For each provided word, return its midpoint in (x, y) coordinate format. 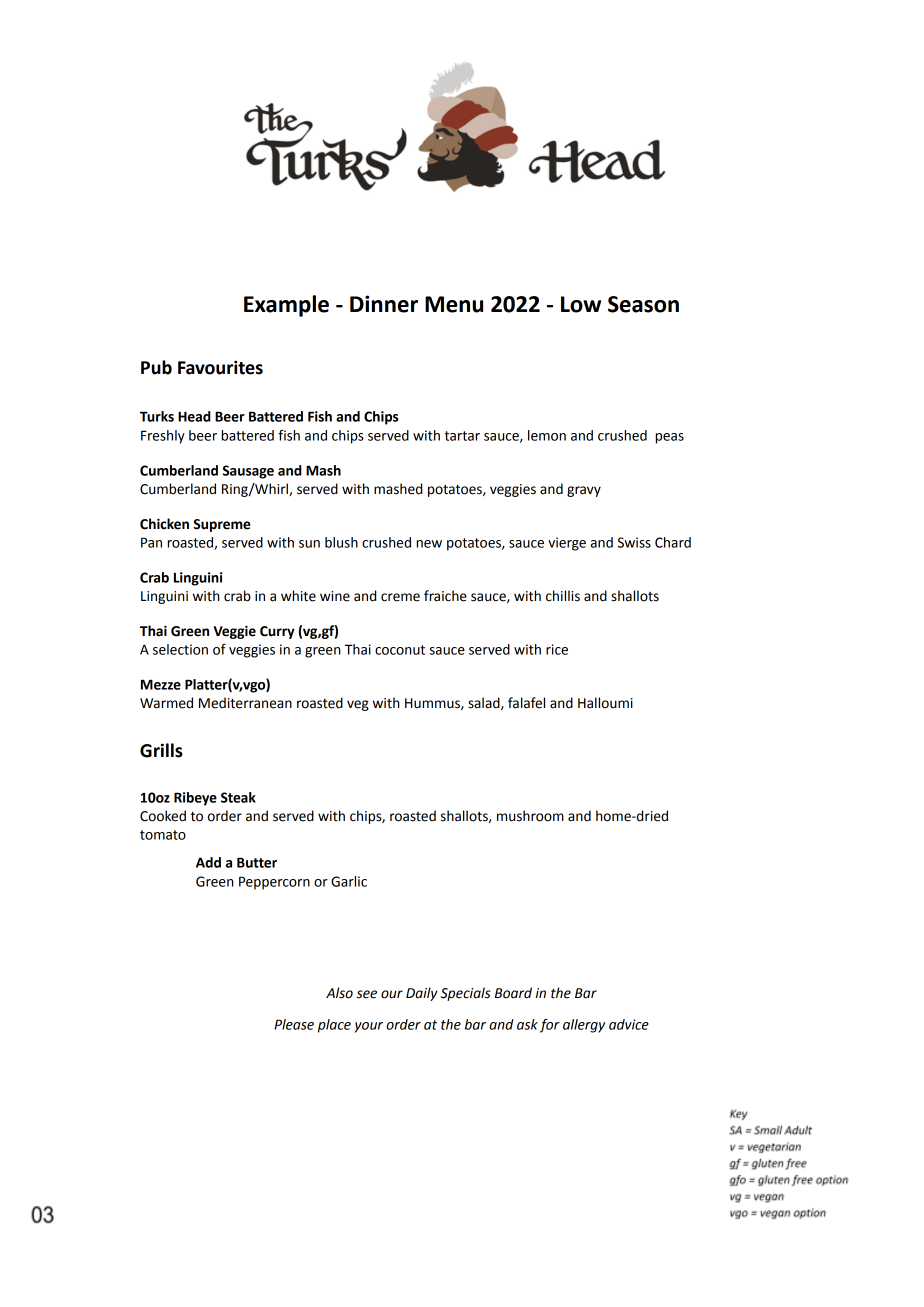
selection (180, 649)
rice (557, 649)
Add (208, 862)
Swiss (634, 542)
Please (294, 1024)
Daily (422, 994)
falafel (526, 703)
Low (581, 304)
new (429, 544)
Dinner (384, 304)
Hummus (433, 704)
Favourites (220, 367)
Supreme (221, 525)
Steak (238, 797)
